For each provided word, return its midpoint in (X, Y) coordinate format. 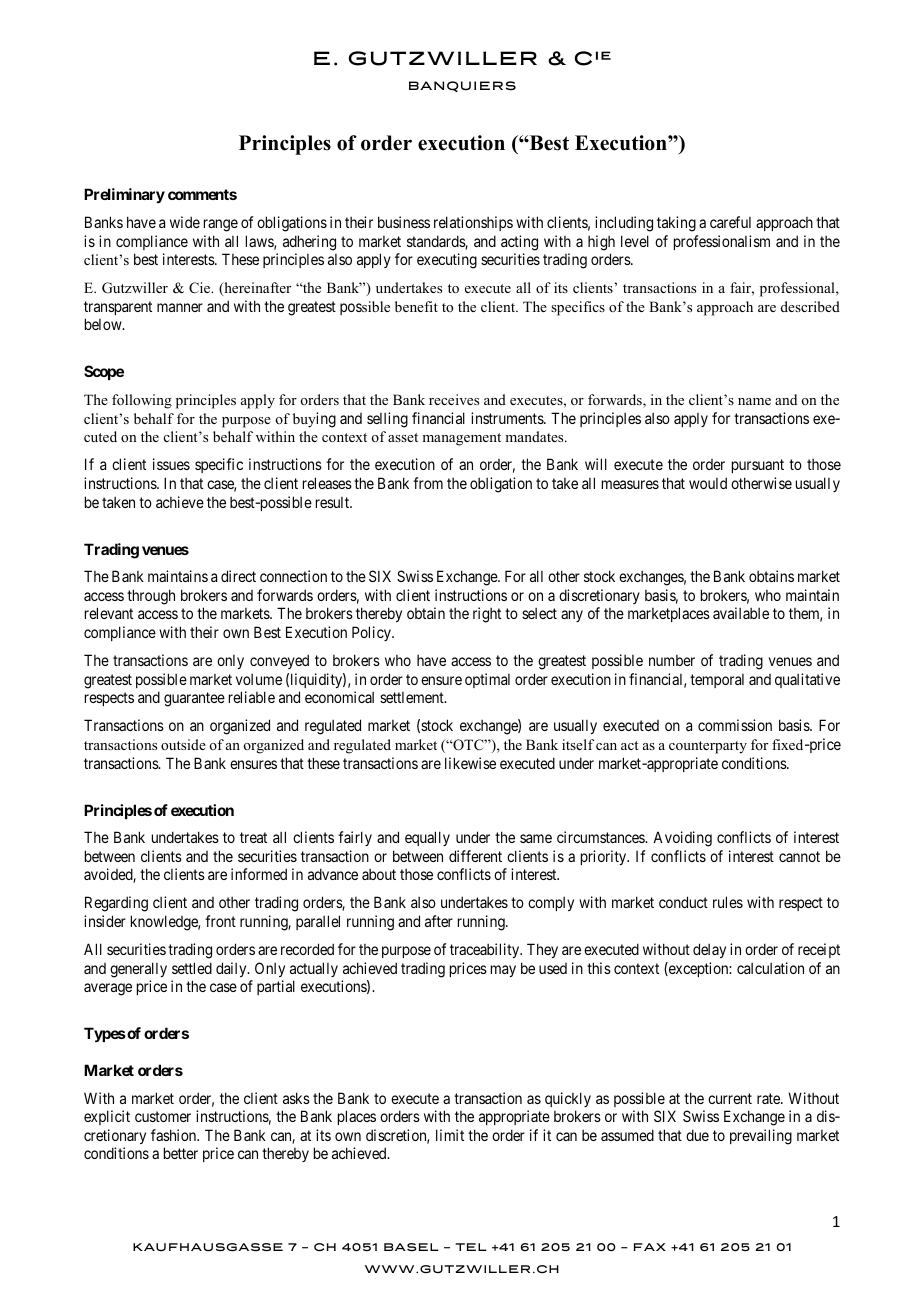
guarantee (194, 699)
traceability (486, 950)
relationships (473, 223)
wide (185, 222)
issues (171, 464)
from (428, 483)
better (181, 1153)
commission (735, 725)
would (708, 483)
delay (709, 950)
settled (192, 968)
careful (730, 222)
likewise (470, 763)
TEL (471, 1247)
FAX (650, 1247)
